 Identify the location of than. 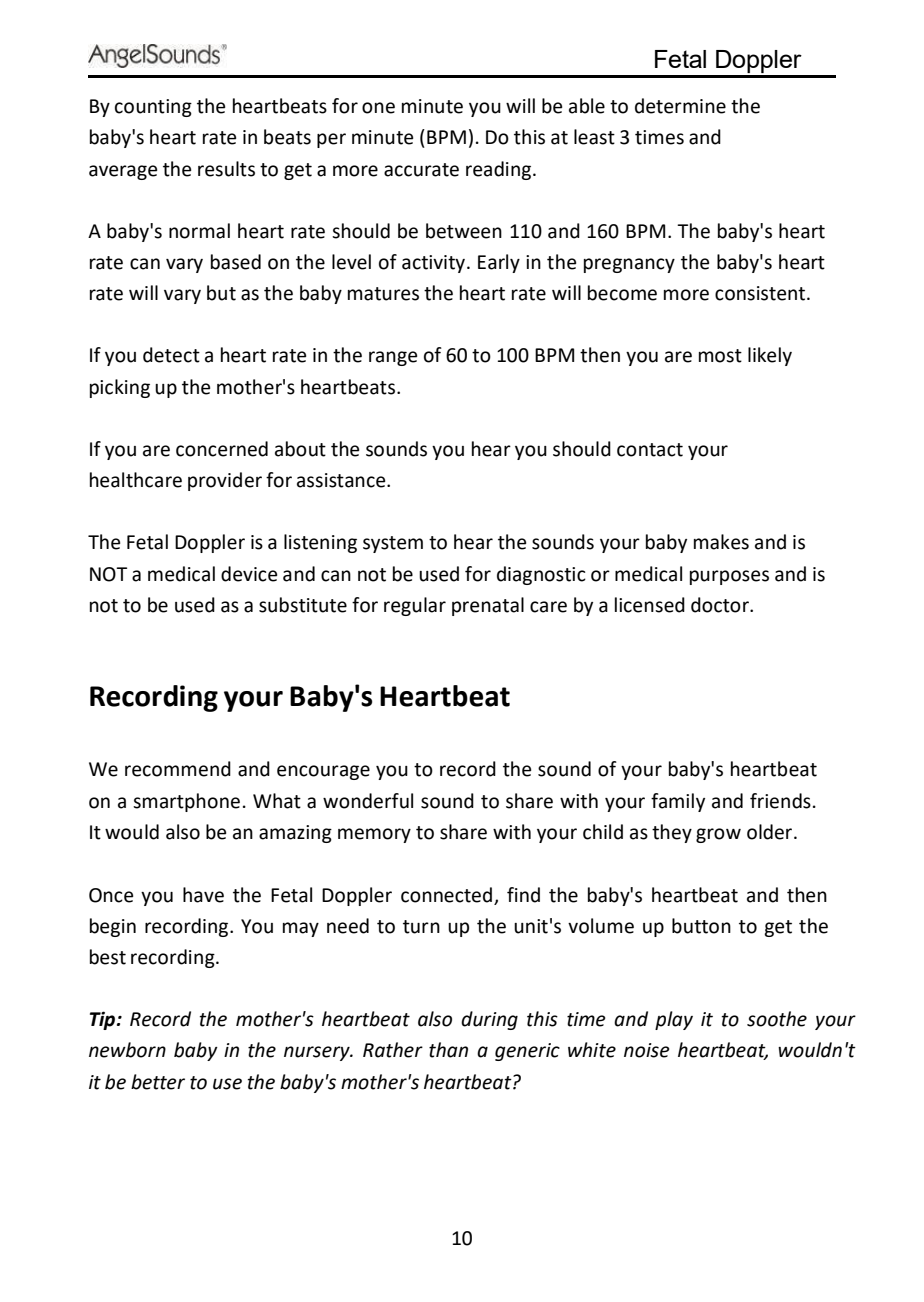
(448, 1050).
